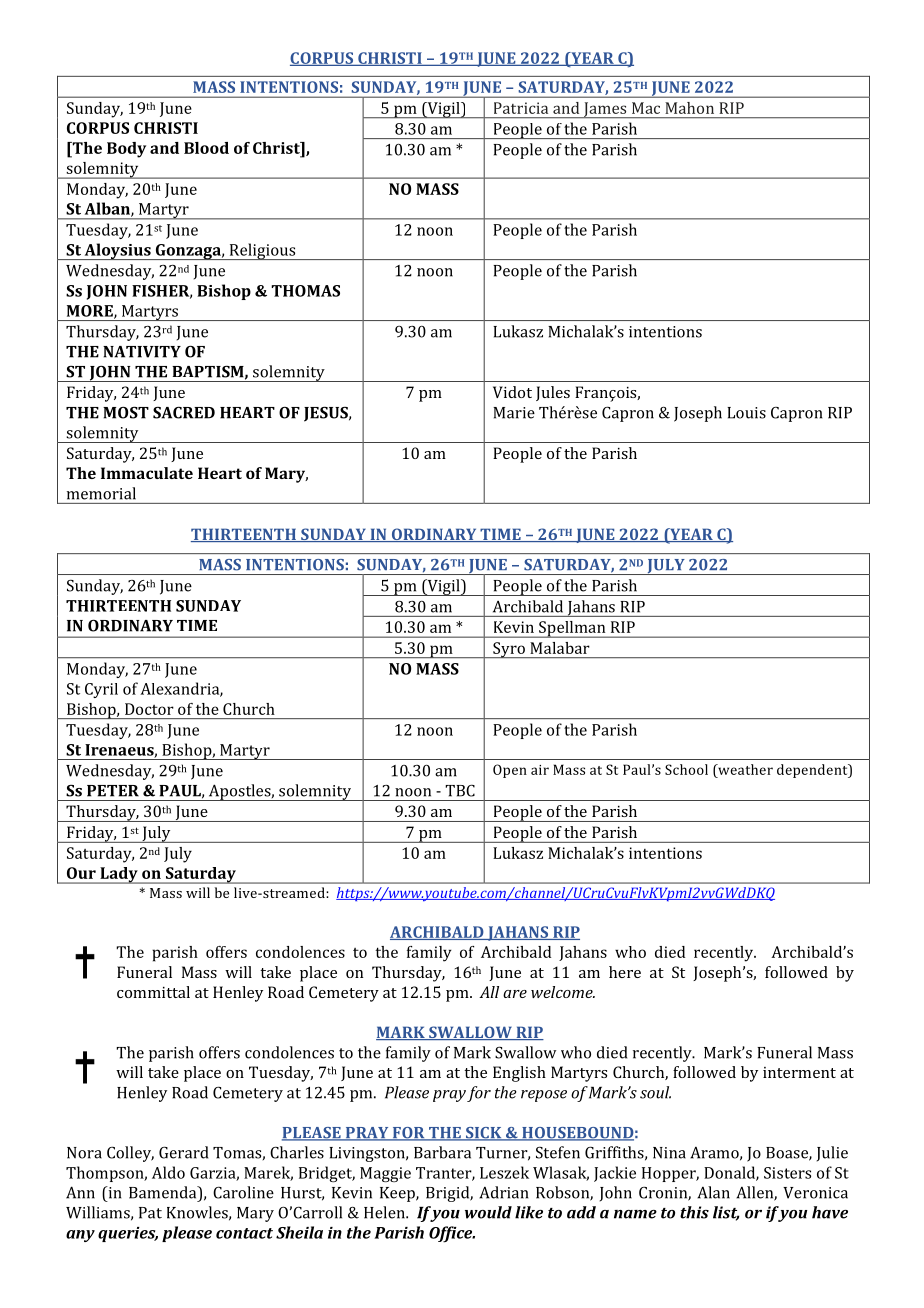 The width and height of the screenshot is (924, 1308). Describe the element at coordinates (514, 413) in the screenshot. I see `Marie` at that location.
